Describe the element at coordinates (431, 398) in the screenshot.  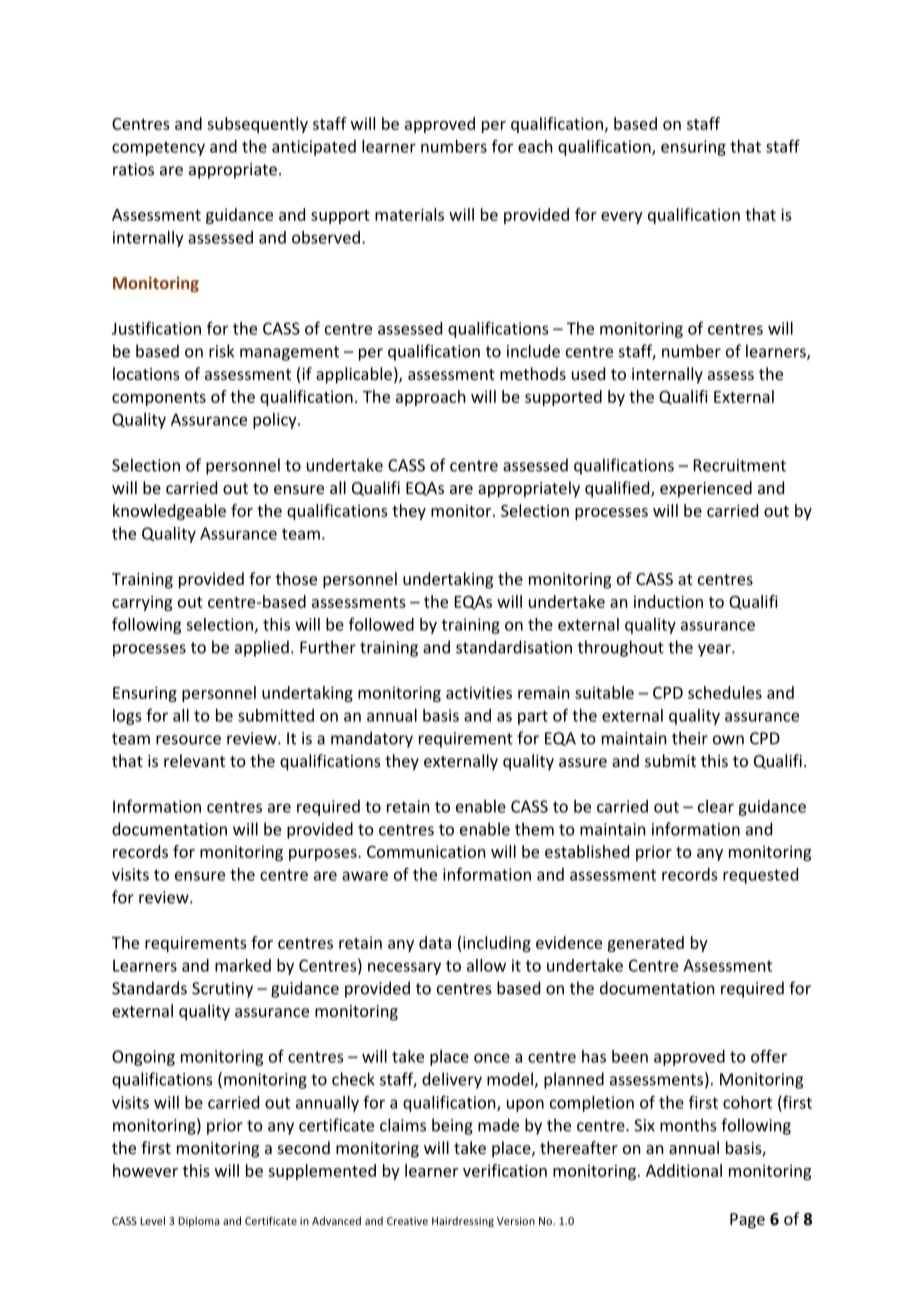
I see `approach` at that location.
